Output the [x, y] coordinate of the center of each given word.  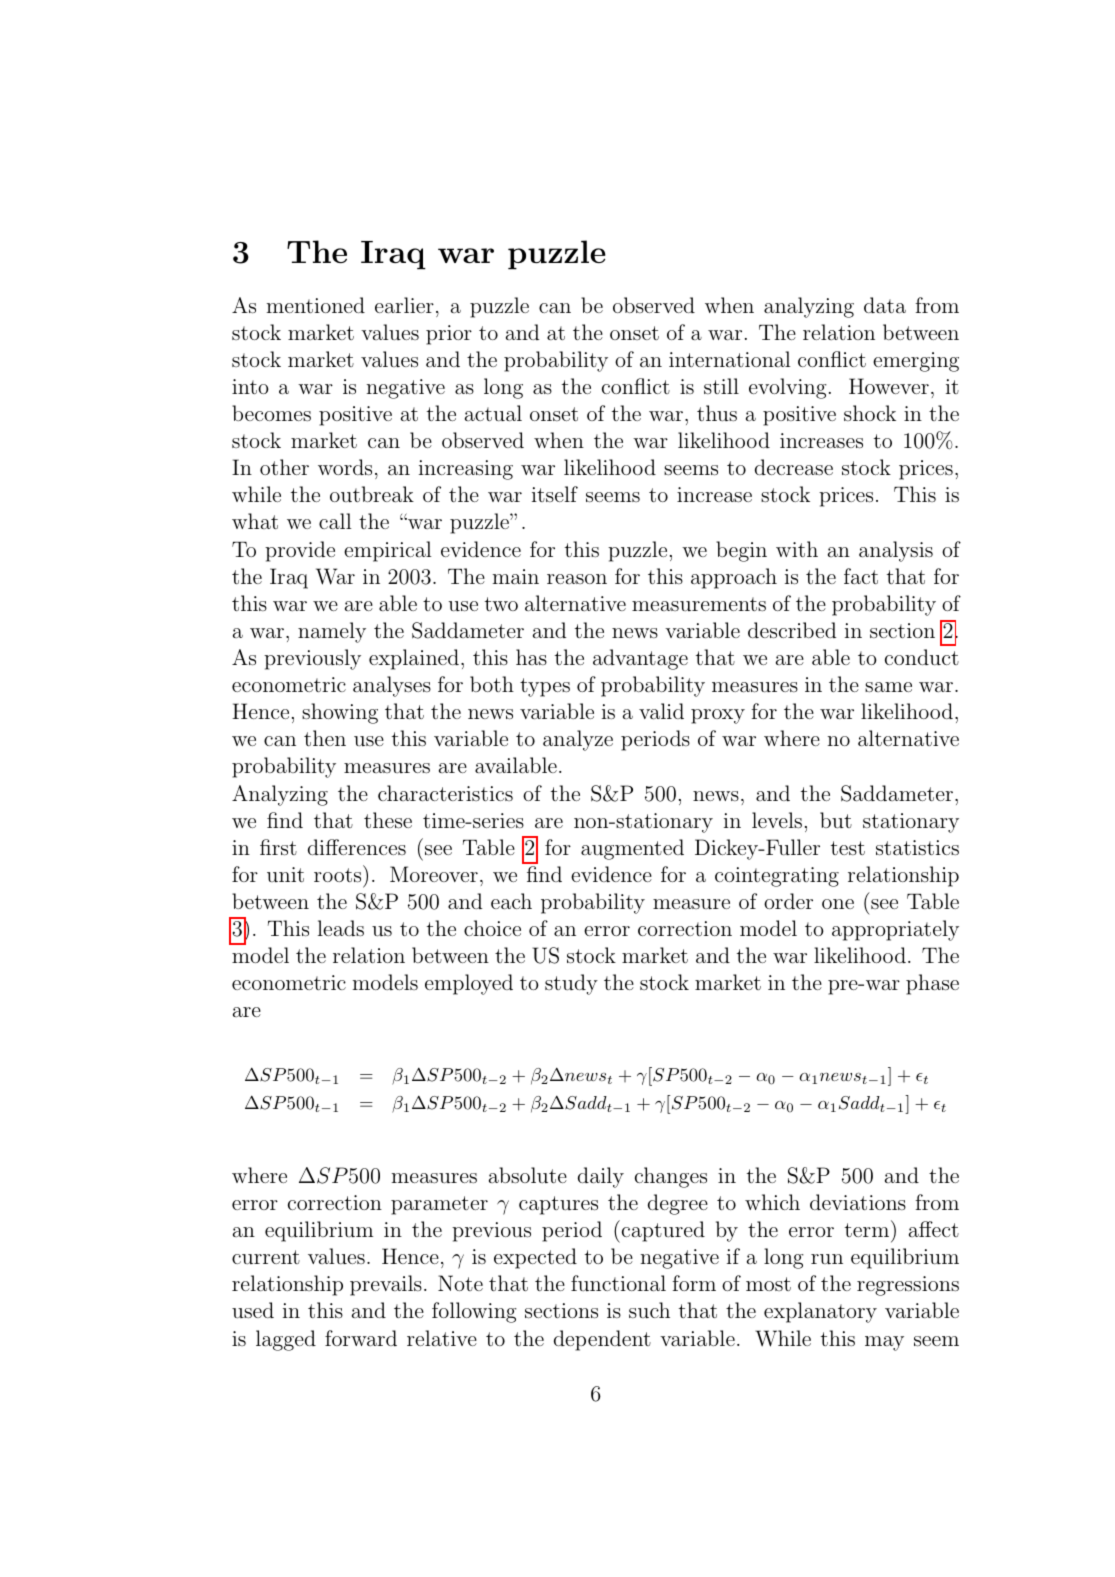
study [571, 984]
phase [932, 984]
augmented [632, 849]
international [730, 359]
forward [361, 1338]
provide [300, 551]
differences [357, 847]
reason [577, 579]
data [885, 305]
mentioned [316, 305]
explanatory [820, 1312]
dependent [602, 1340]
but [836, 820]
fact [861, 576]
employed [469, 984]
